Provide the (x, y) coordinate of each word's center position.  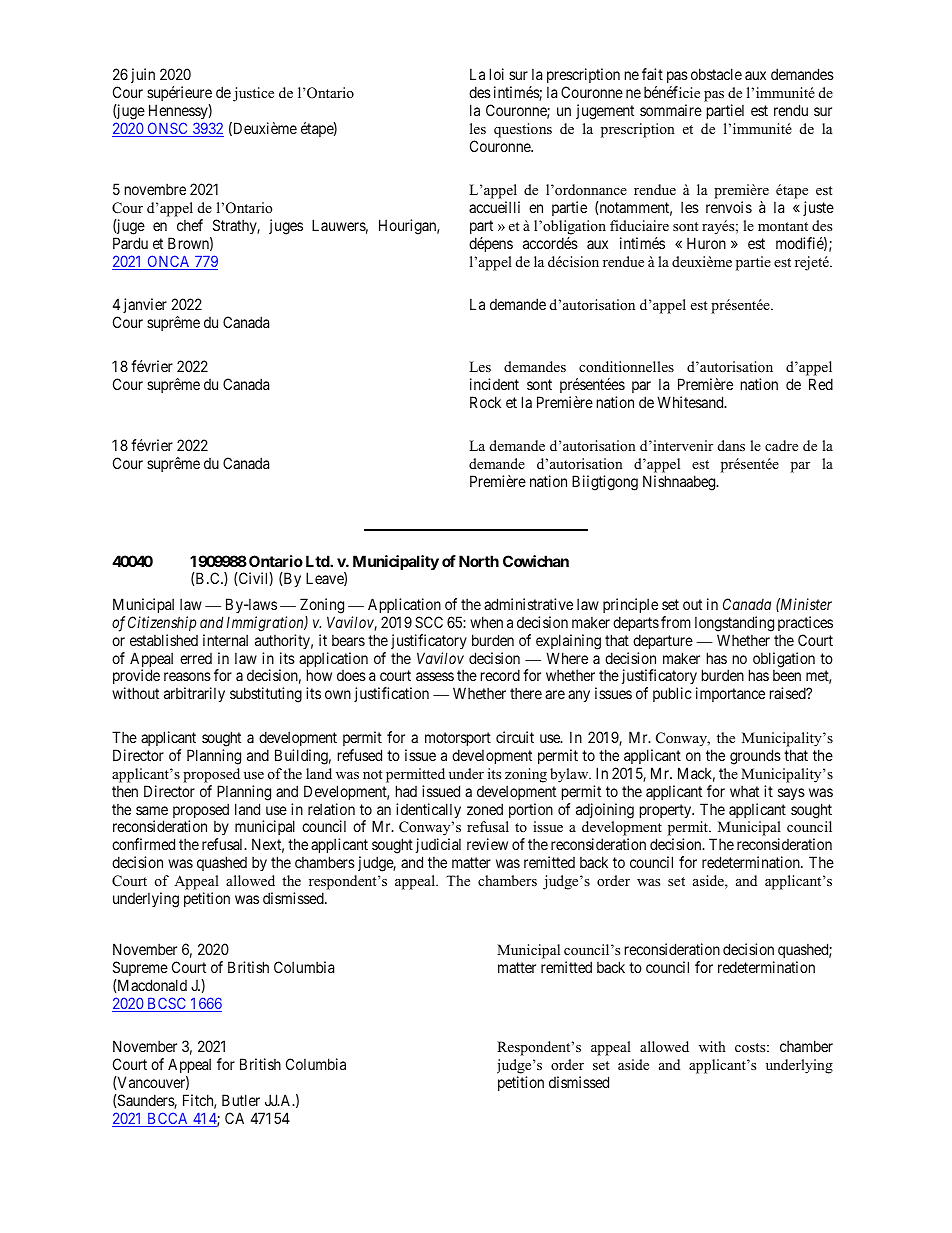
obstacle (716, 74)
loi (497, 74)
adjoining (605, 811)
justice (253, 94)
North (479, 561)
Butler (241, 1100)
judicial (438, 847)
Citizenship (162, 623)
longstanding (734, 624)
